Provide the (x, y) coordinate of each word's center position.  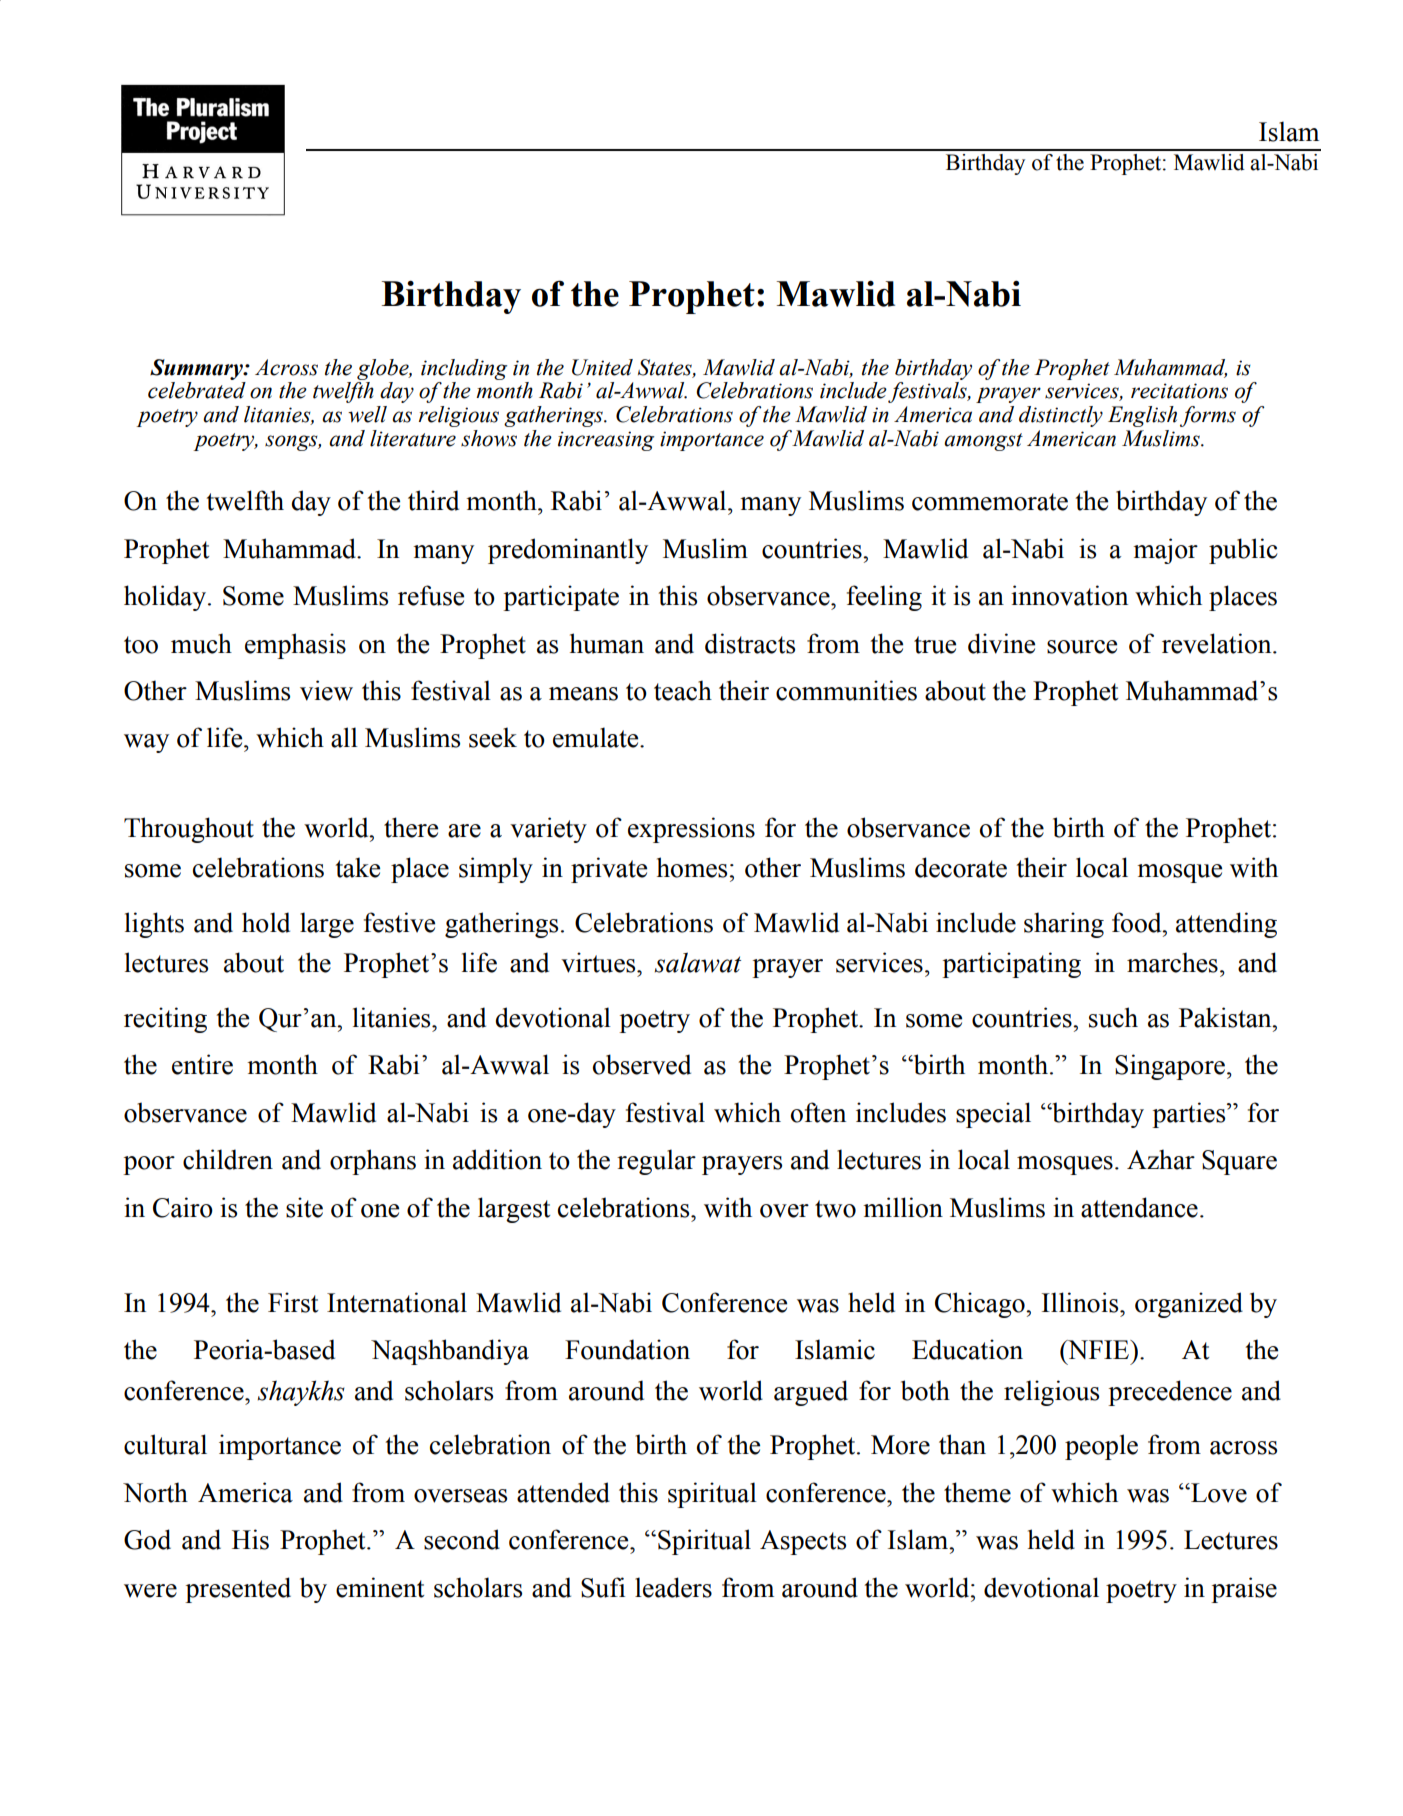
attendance (1139, 1207)
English (1142, 416)
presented (238, 1590)
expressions (691, 830)
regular (656, 1162)
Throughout (189, 830)
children (228, 1159)
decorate (961, 867)
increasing (606, 441)
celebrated (197, 389)
